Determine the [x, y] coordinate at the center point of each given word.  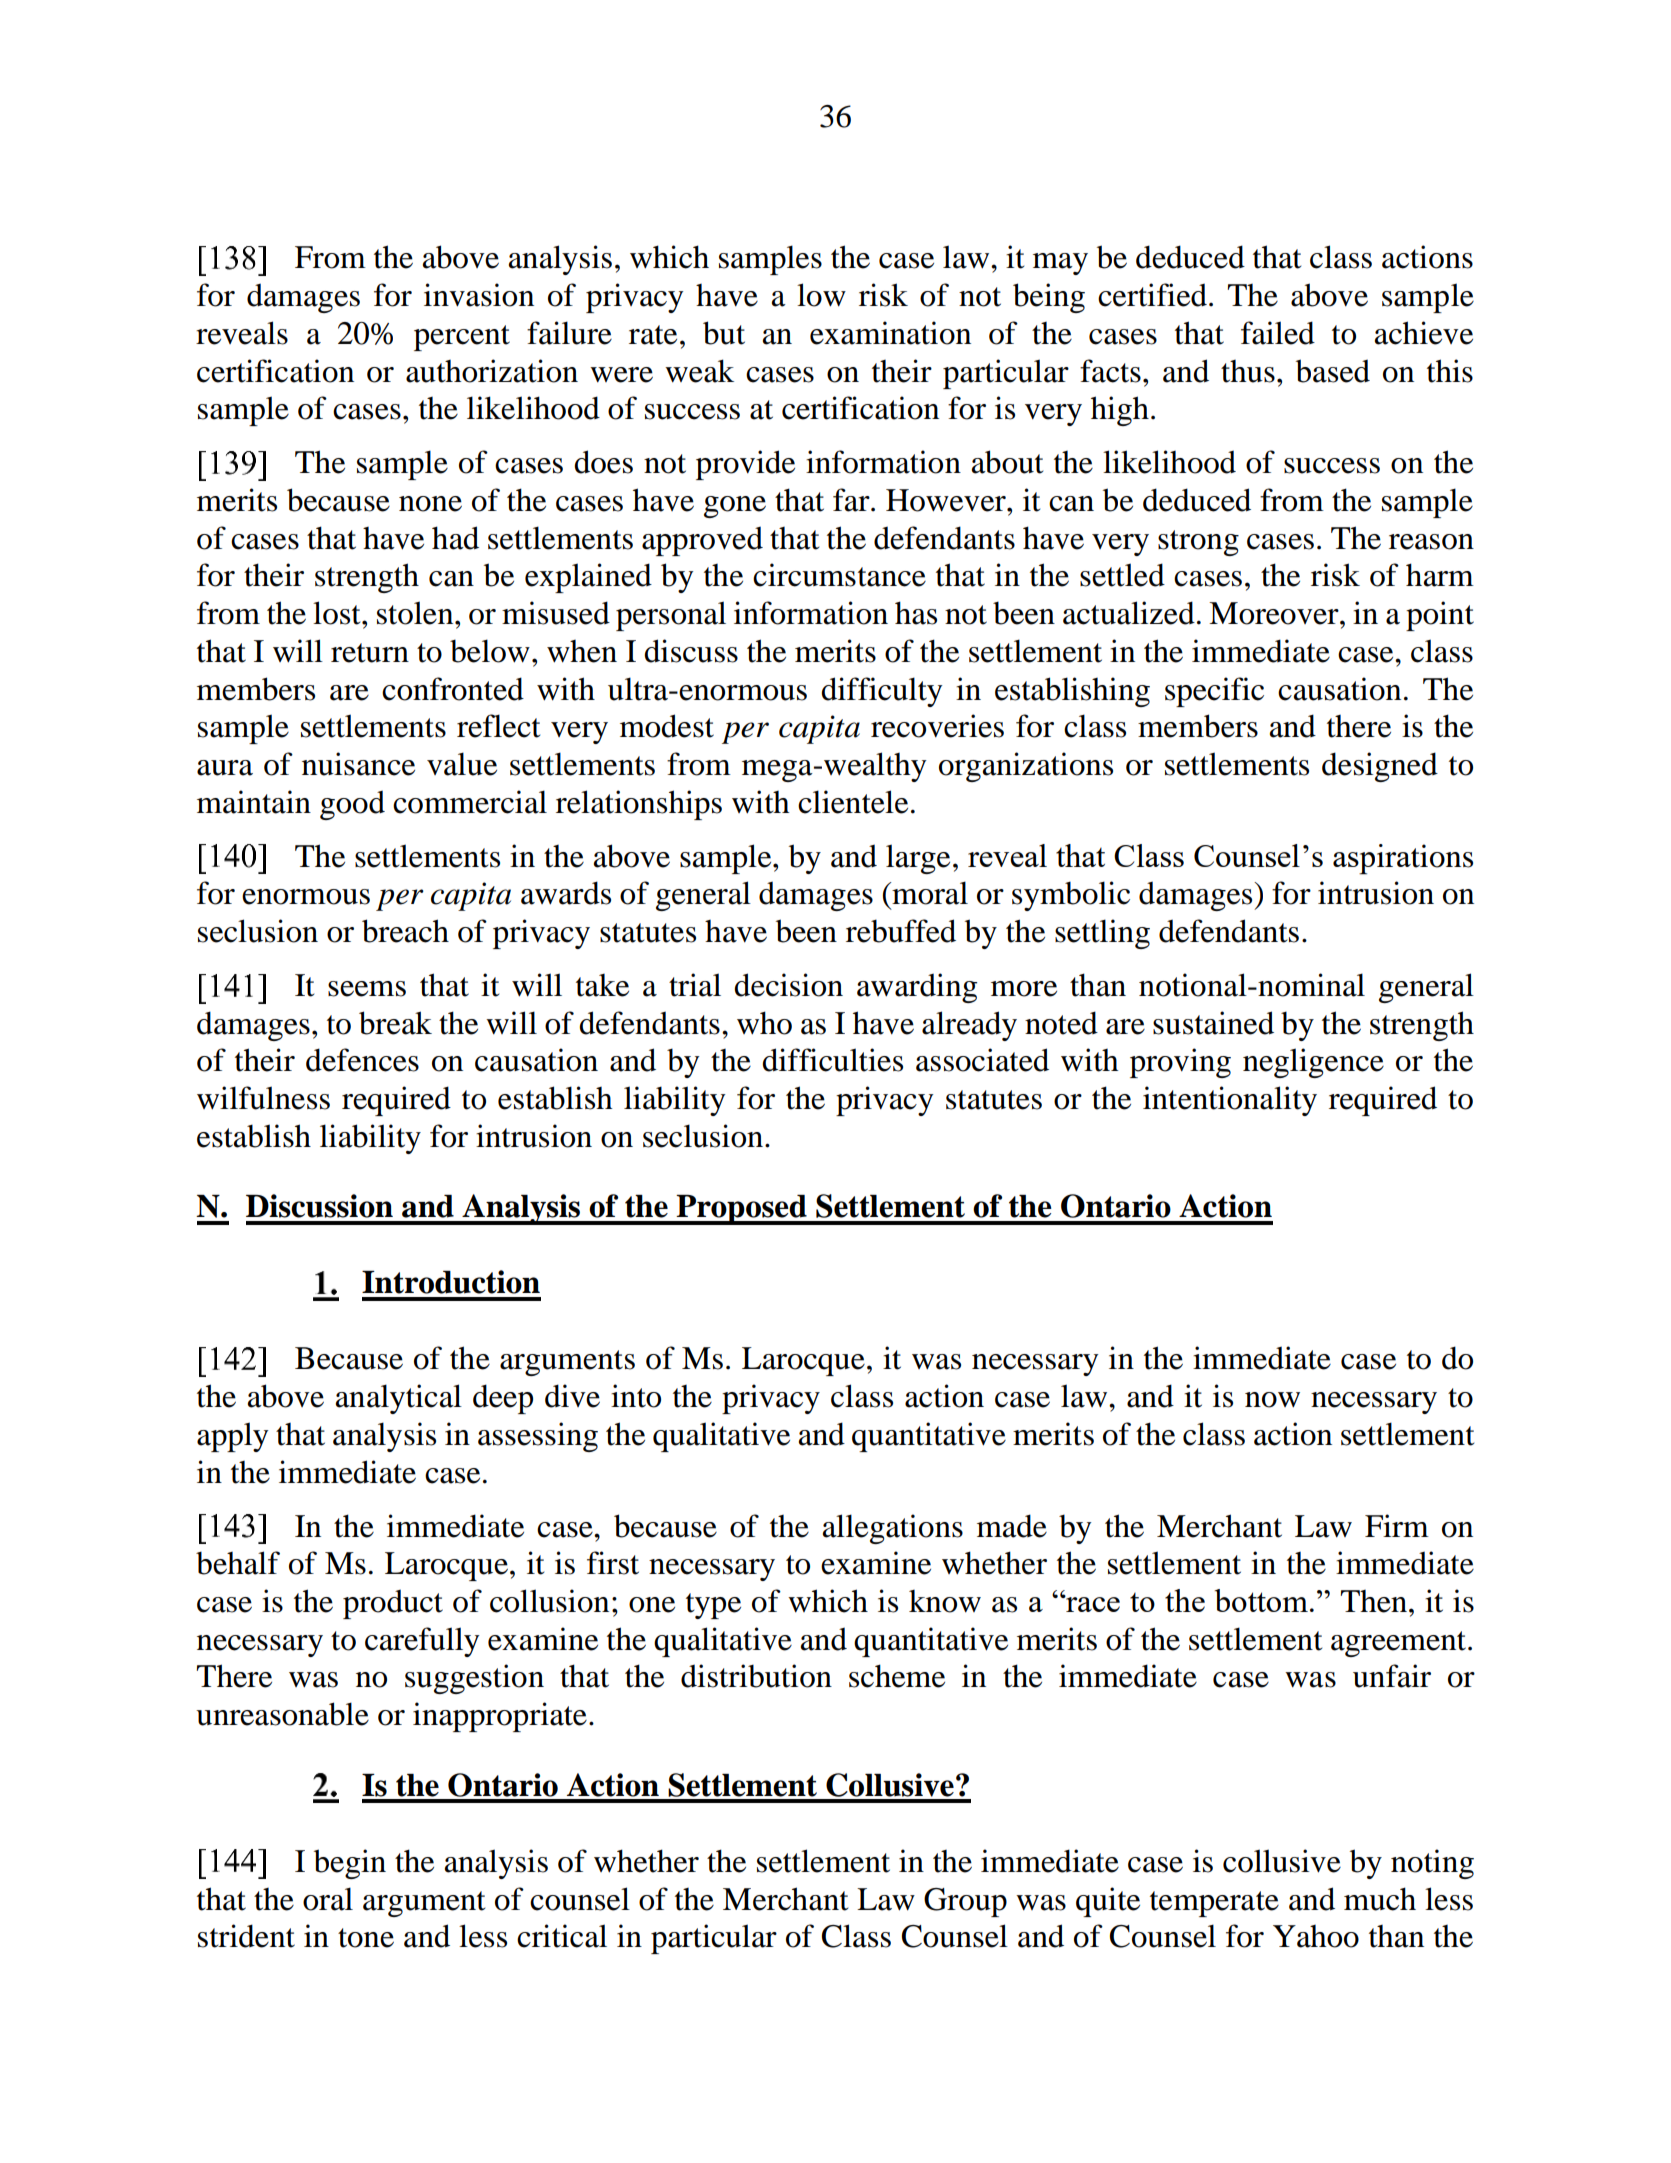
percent [462, 338]
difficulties [832, 1060]
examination [890, 333]
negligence [1313, 1063]
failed [1278, 333]
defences [362, 1060]
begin [350, 1864]
